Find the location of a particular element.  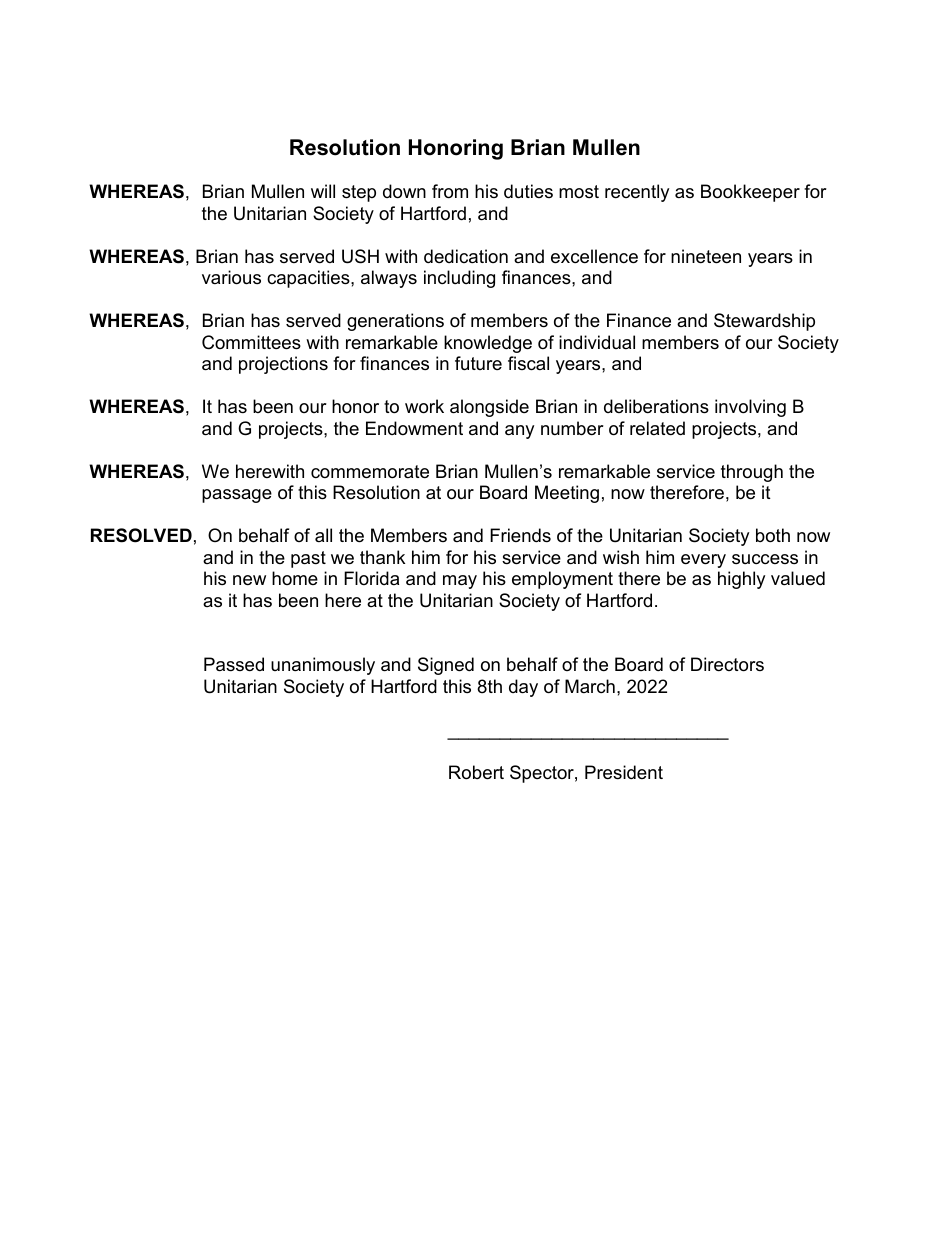

Robert is located at coordinates (476, 772).
